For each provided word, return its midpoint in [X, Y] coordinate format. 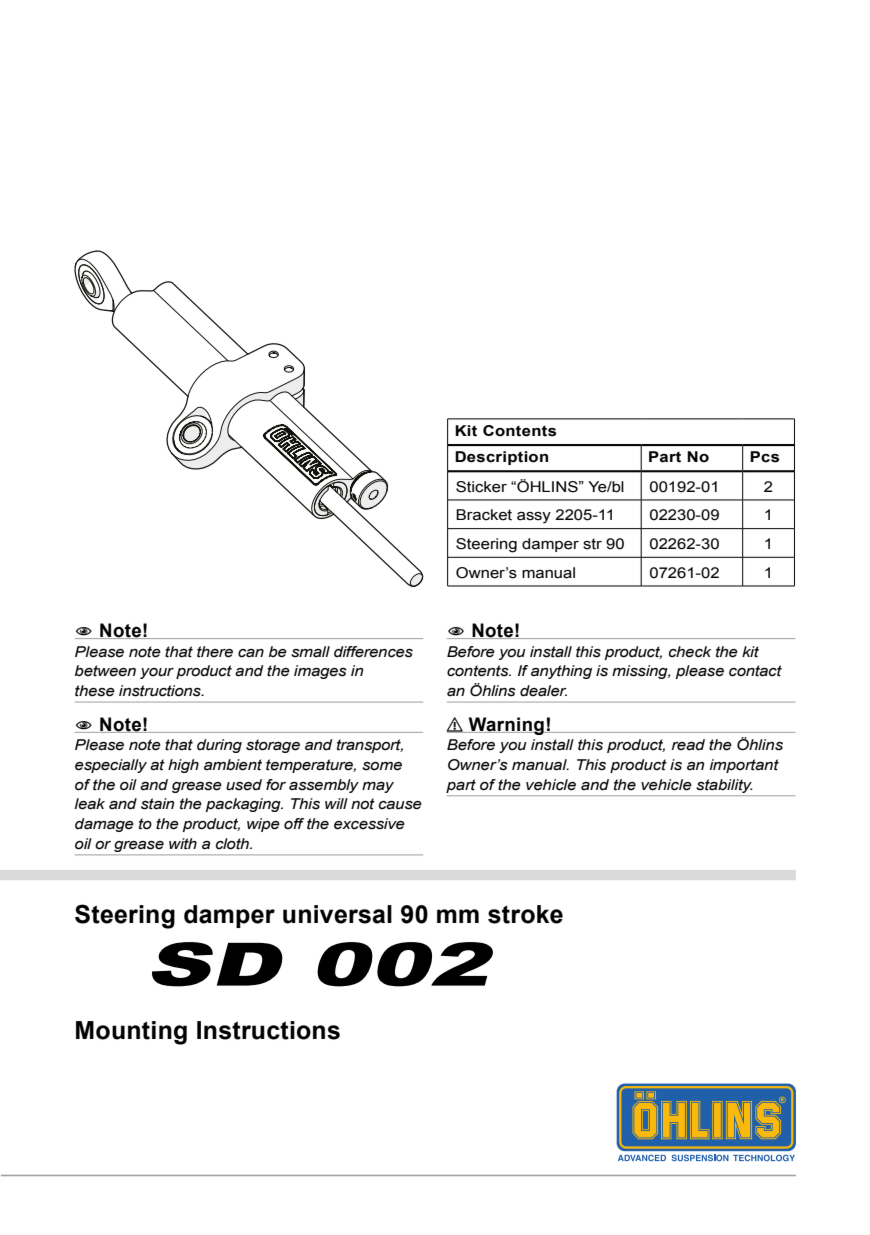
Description [501, 458]
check [690, 652]
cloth [233, 844]
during [219, 746]
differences [373, 652]
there [215, 652]
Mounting [131, 1033]
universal [337, 914]
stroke [525, 914]
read [688, 745]
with [183, 843]
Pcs [764, 457]
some [382, 766]
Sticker [481, 487]
